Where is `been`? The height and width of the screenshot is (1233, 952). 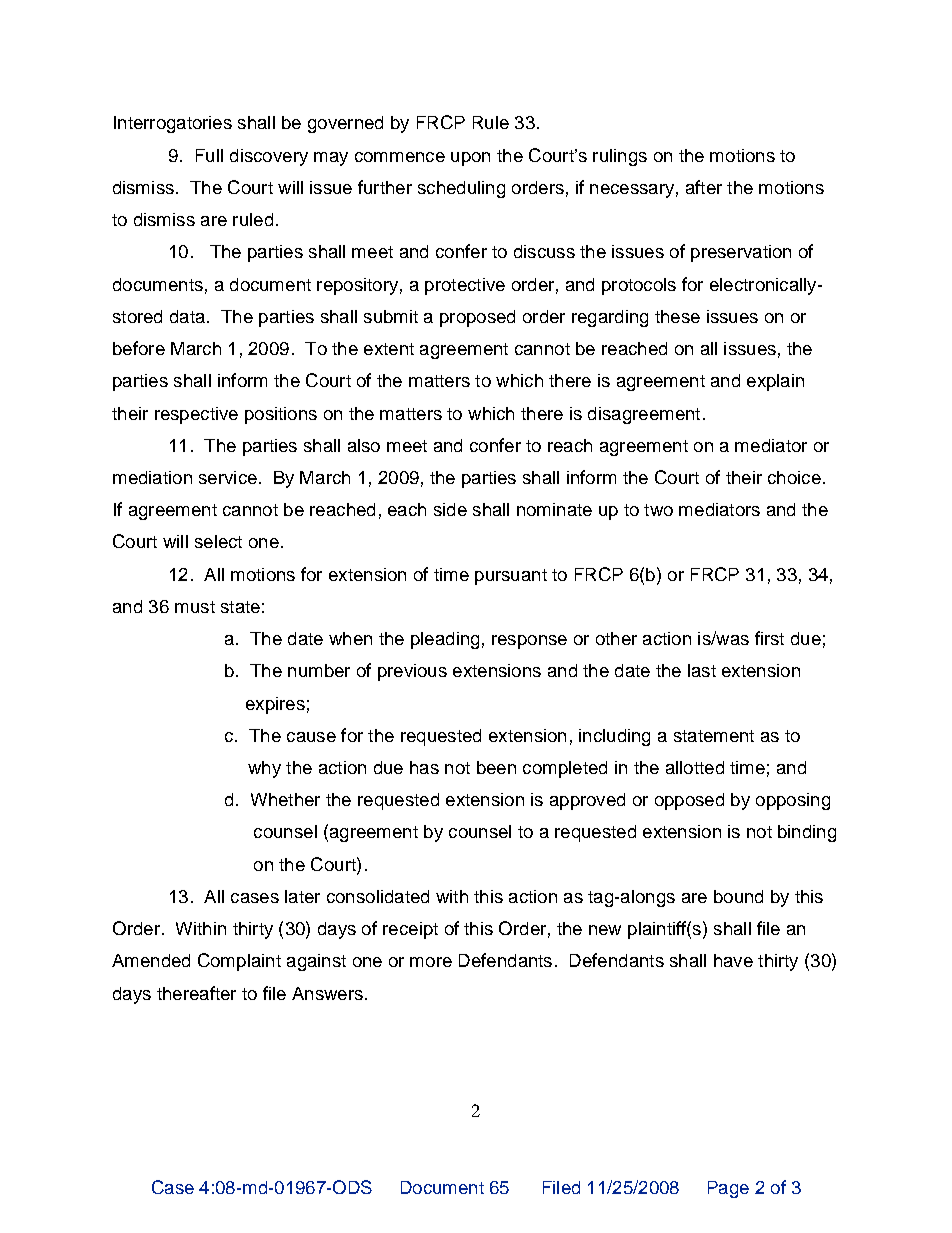 been is located at coordinates (496, 767).
